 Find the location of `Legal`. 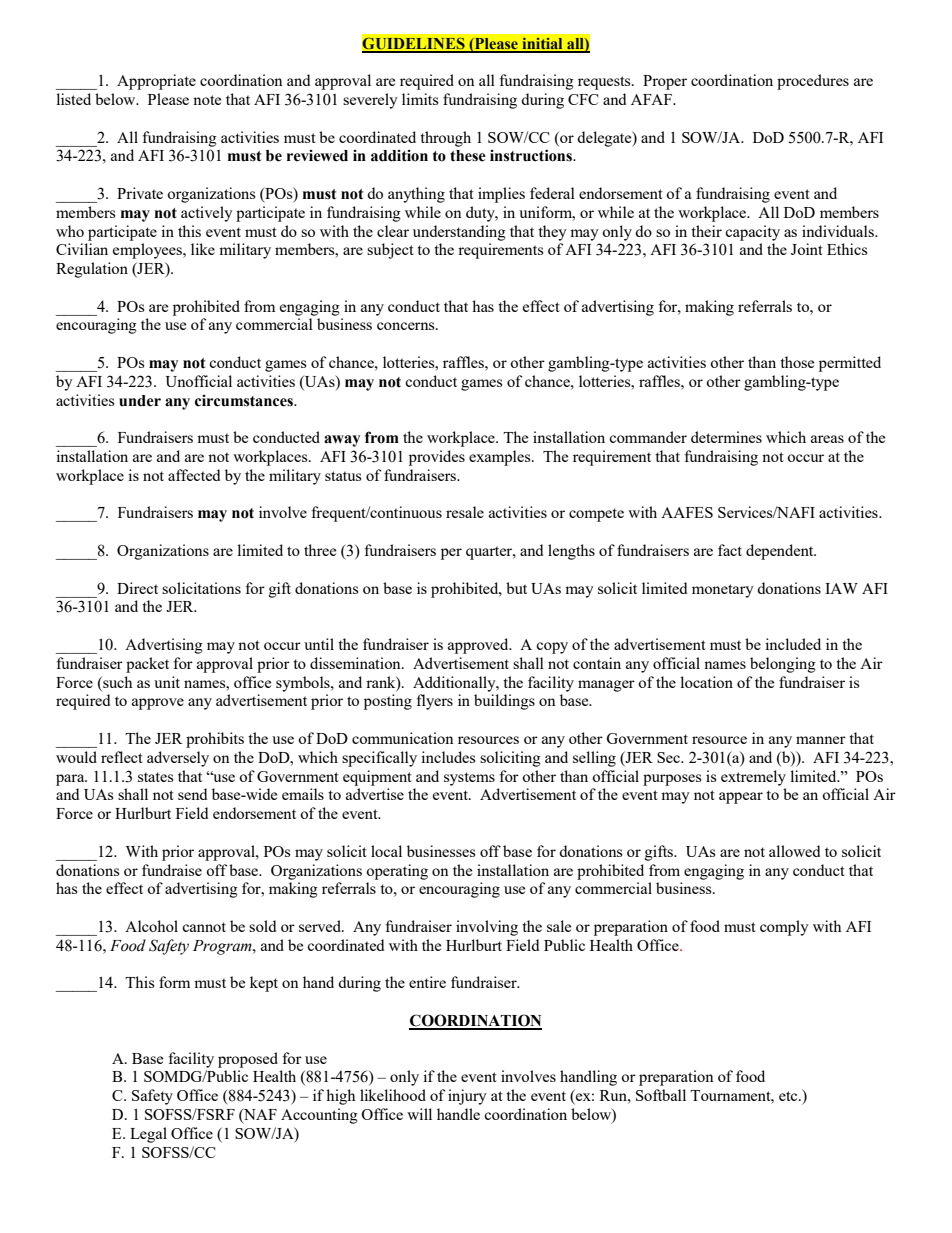

Legal is located at coordinates (148, 1135).
